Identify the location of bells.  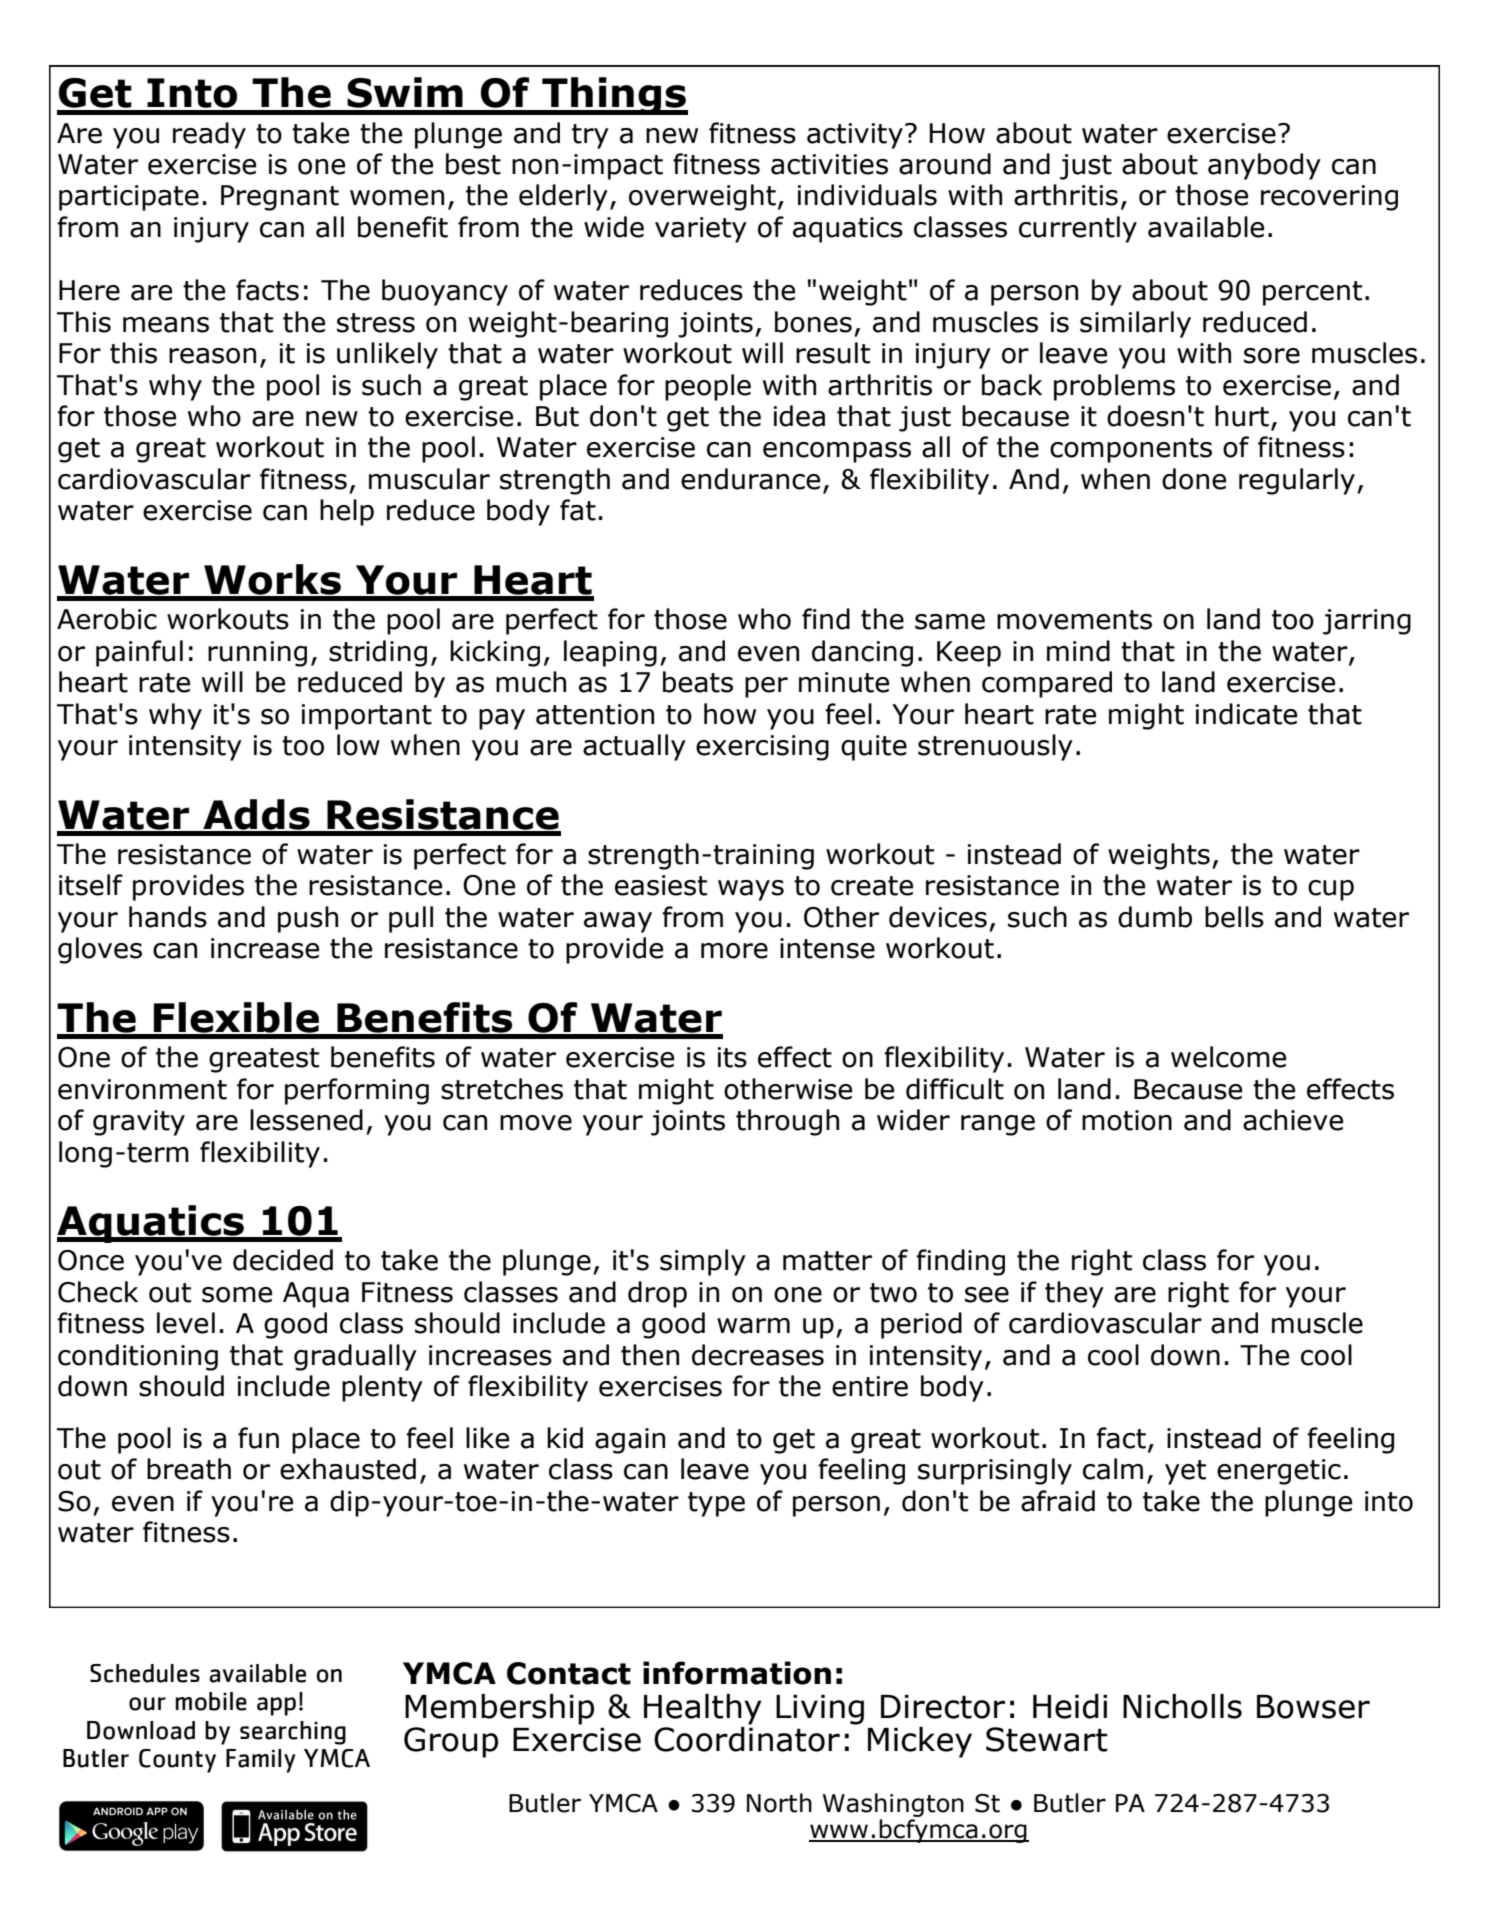
(1234, 917).
